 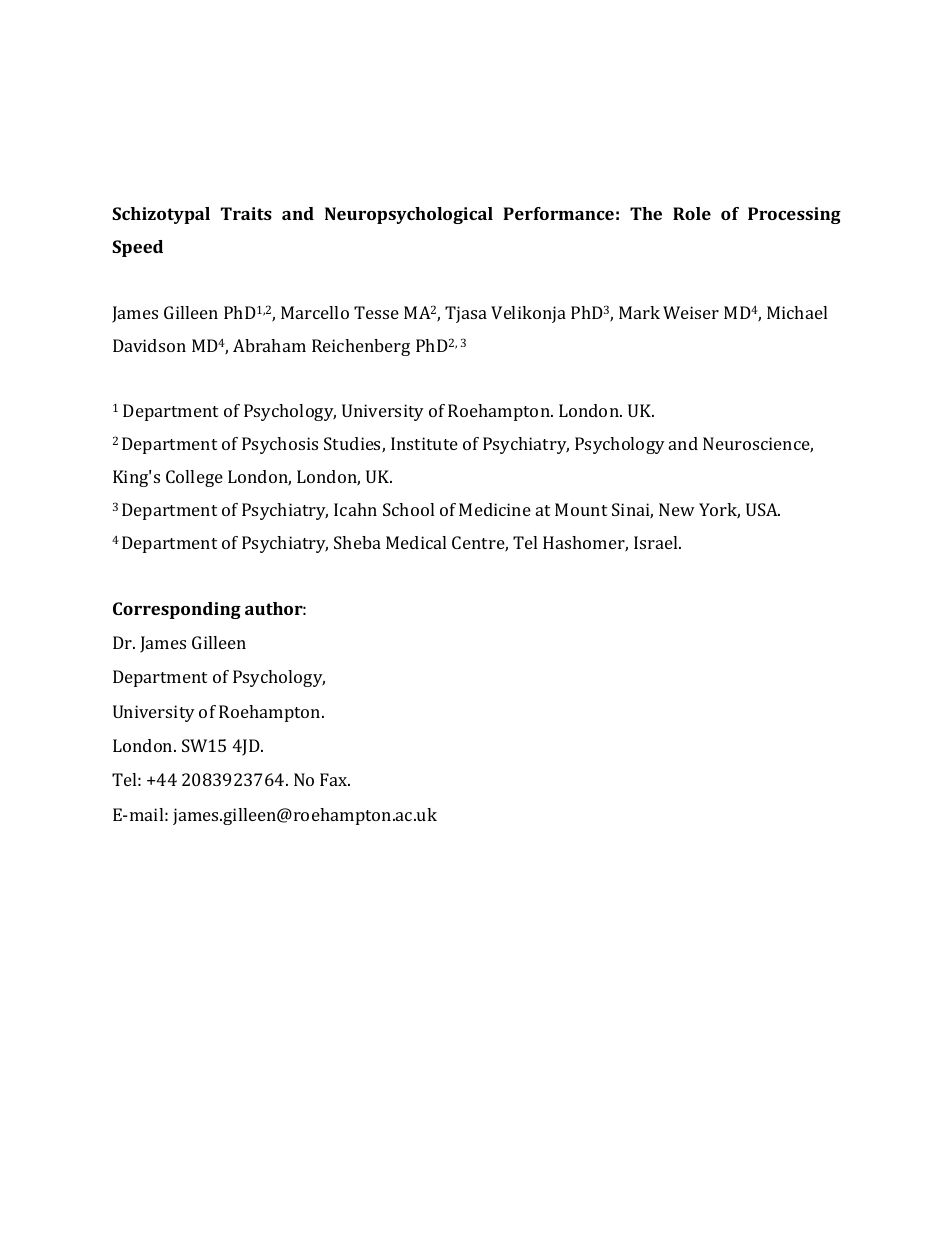 I want to click on Role, so click(x=692, y=213).
